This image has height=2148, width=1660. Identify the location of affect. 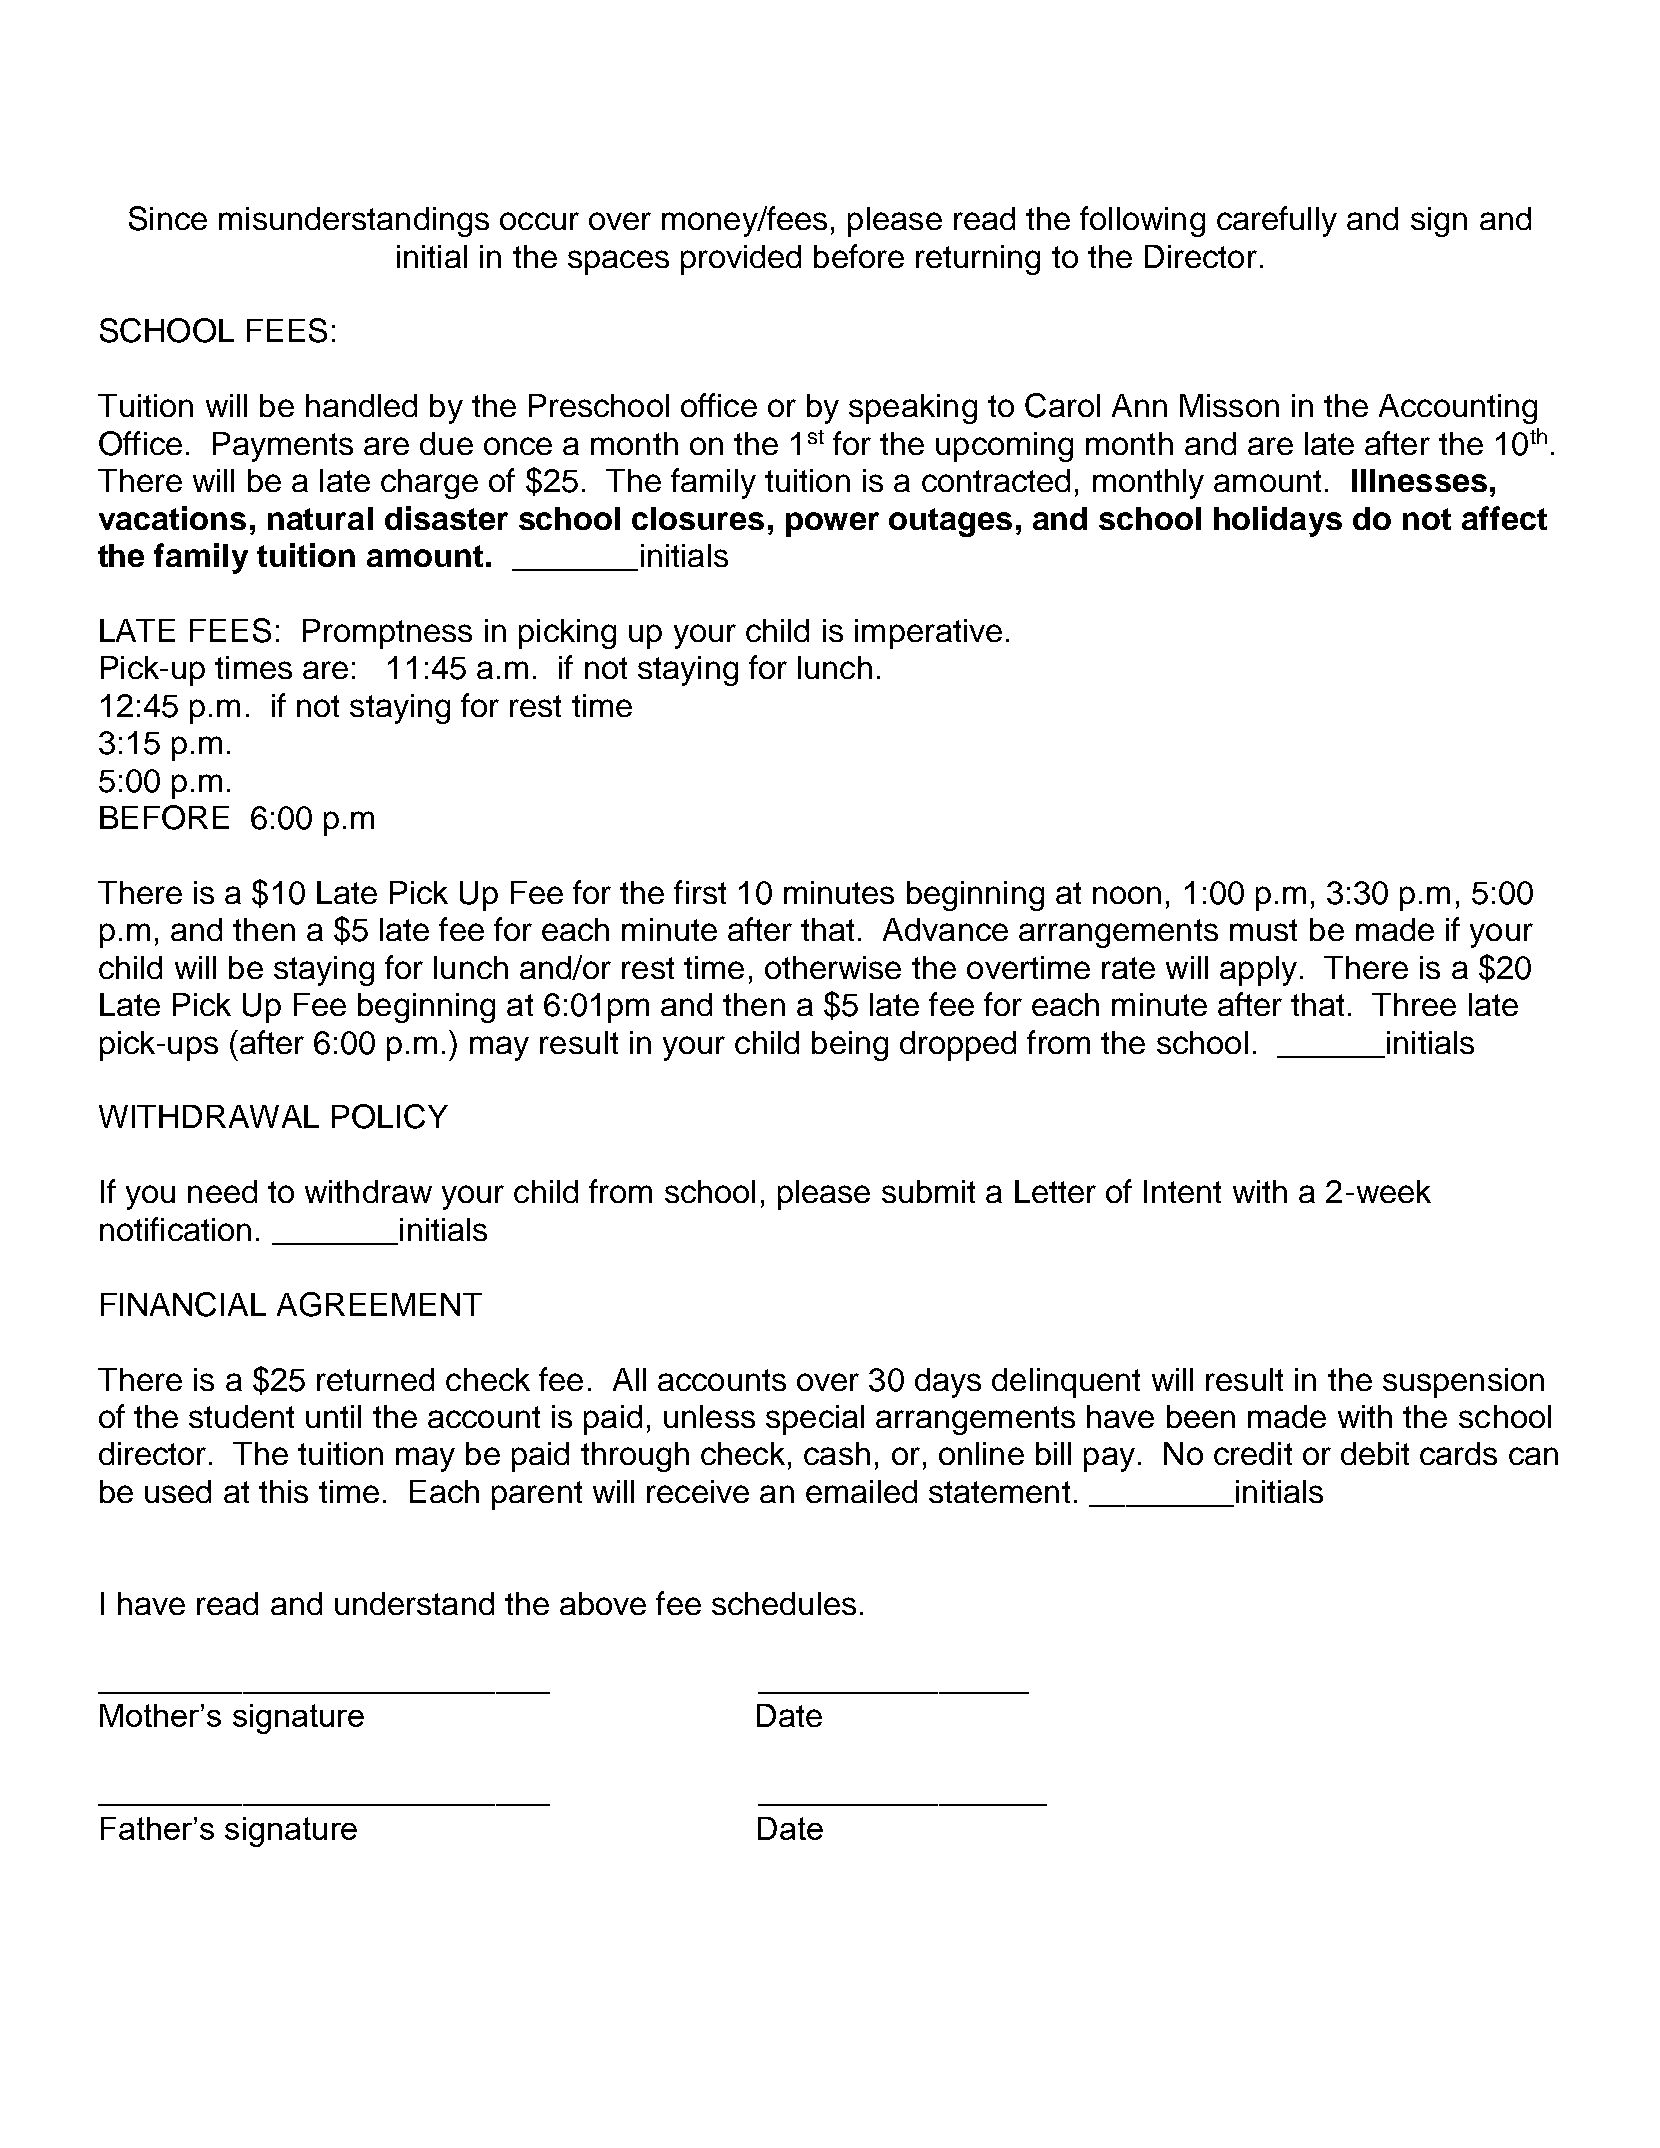
(1504, 518).
